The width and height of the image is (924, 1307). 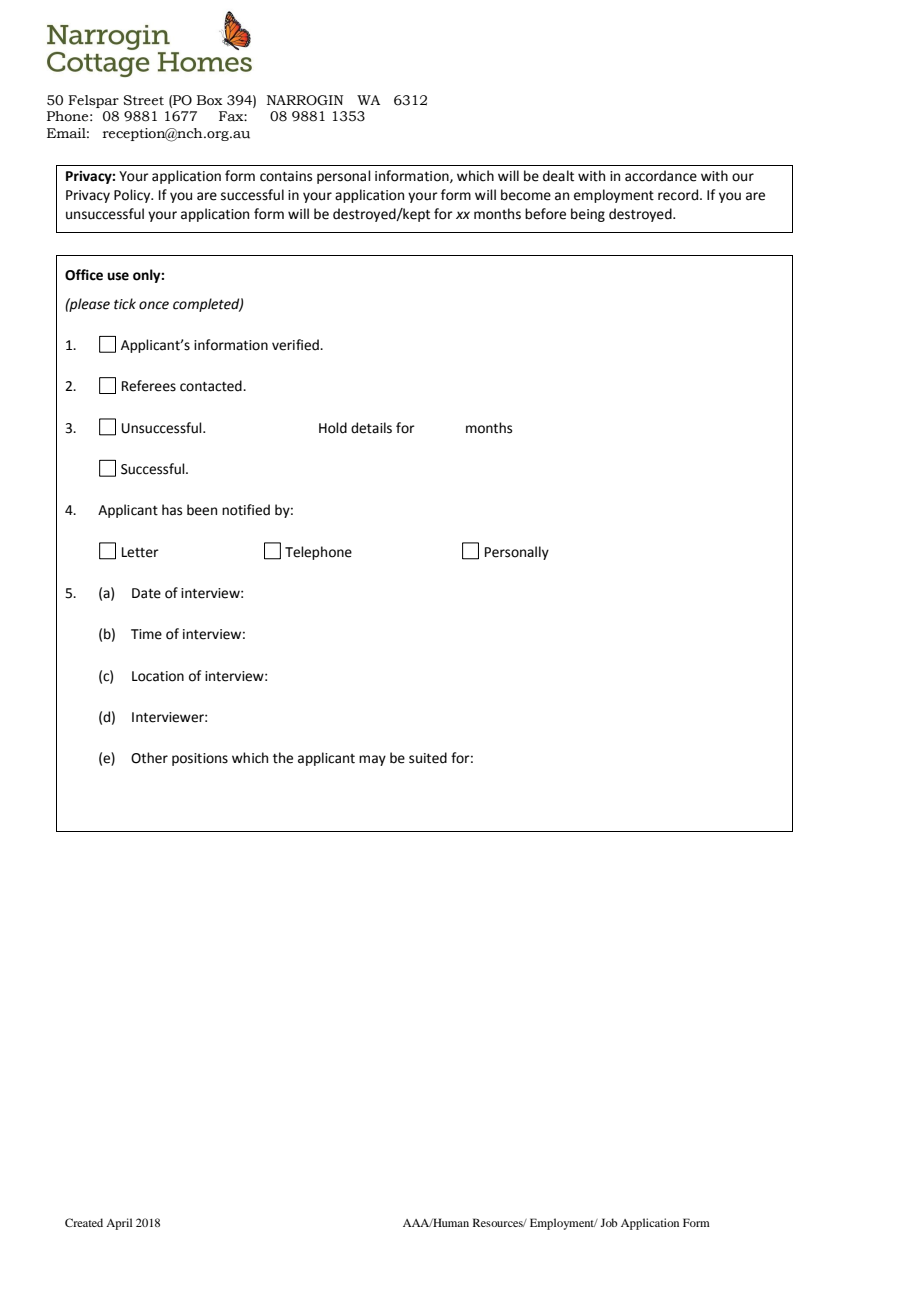 I want to click on April, so click(x=119, y=1224).
